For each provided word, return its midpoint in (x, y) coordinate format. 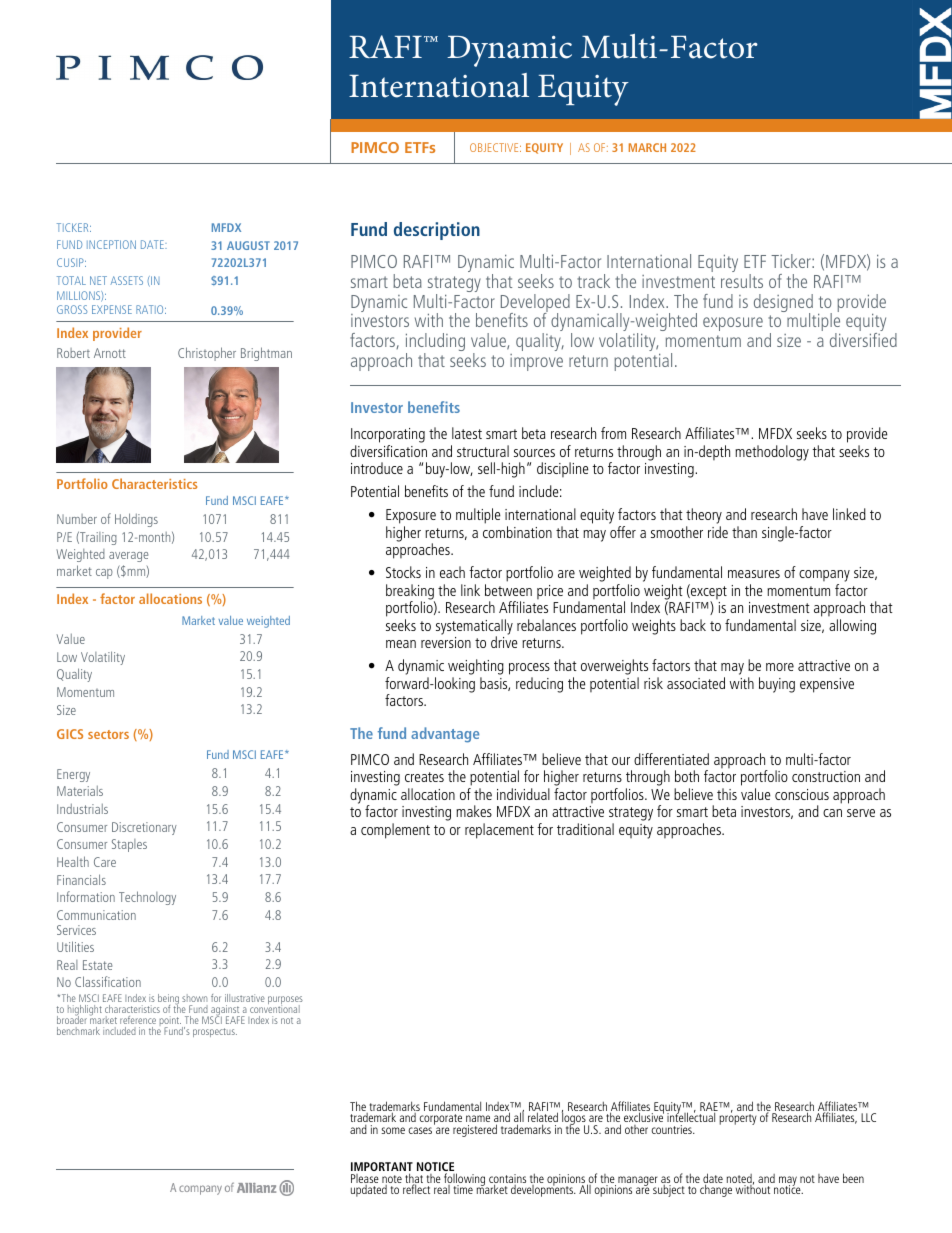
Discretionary (144, 828)
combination (517, 532)
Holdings (136, 520)
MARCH (647, 147)
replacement (499, 831)
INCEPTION (111, 244)
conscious (802, 794)
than (744, 532)
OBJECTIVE (495, 147)
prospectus (215, 1032)
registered (475, 1130)
